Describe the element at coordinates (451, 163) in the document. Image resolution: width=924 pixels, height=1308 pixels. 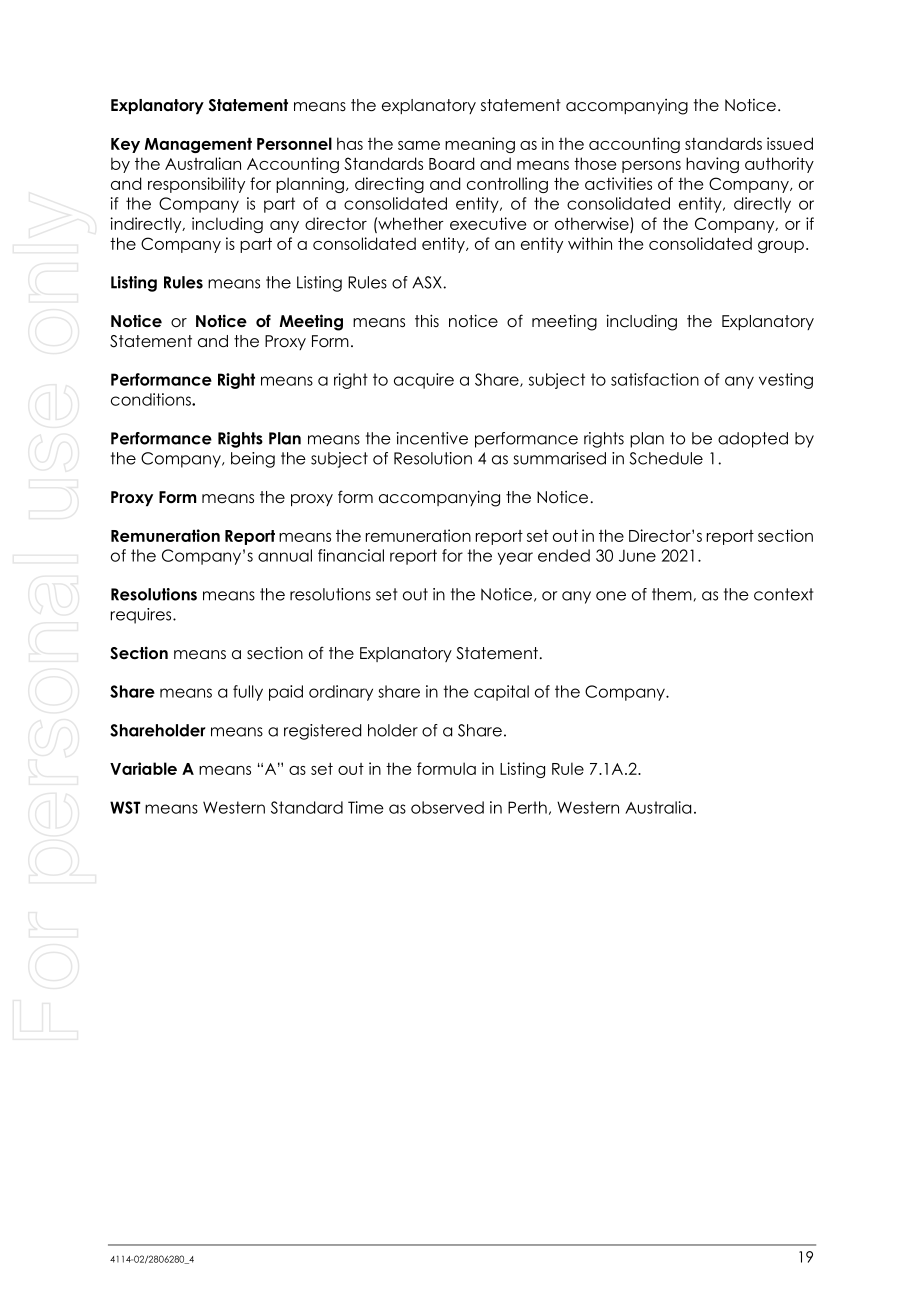
I see `Board` at that location.
